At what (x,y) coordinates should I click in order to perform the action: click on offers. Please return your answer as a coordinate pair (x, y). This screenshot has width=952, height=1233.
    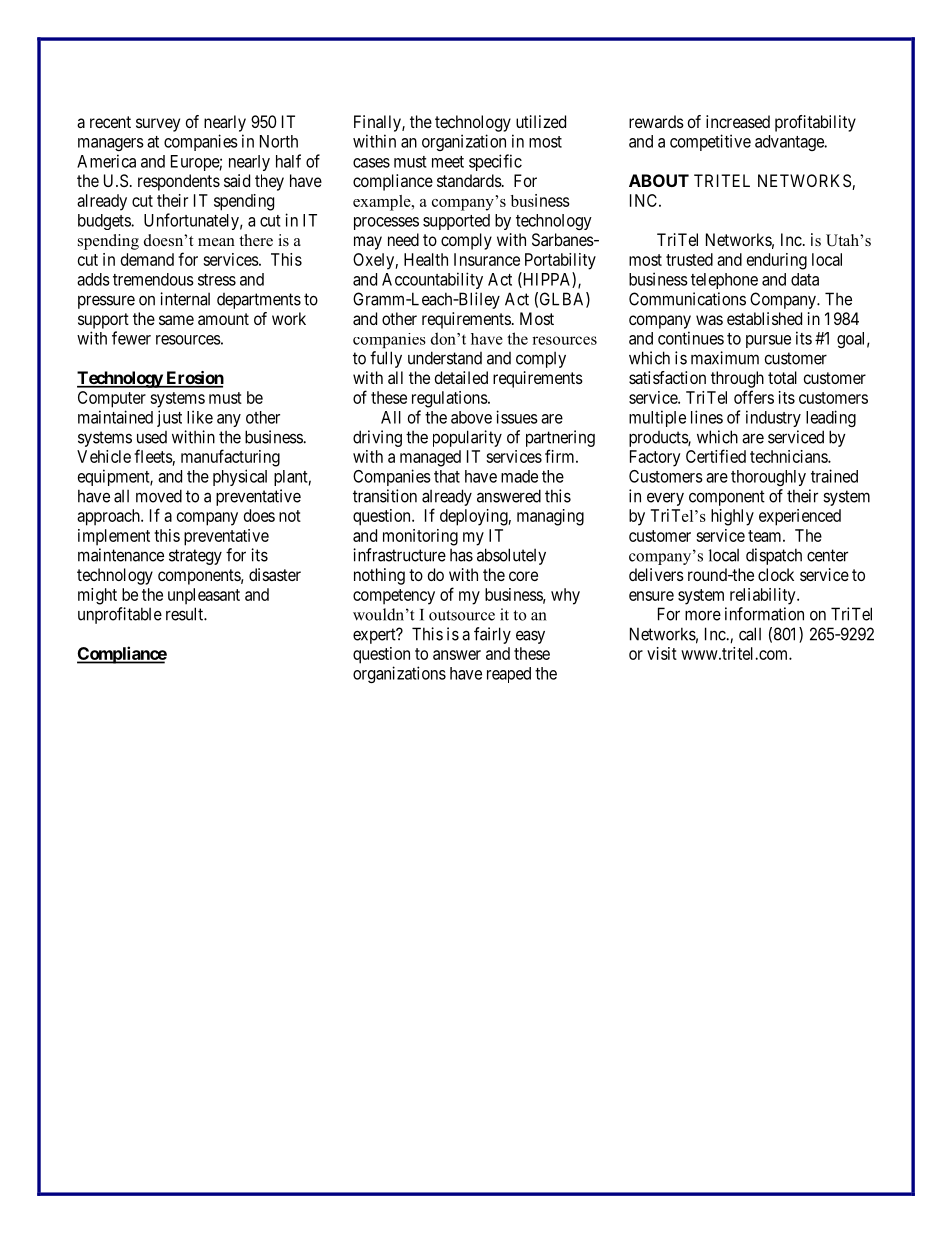
    Looking at the image, I should click on (754, 397).
